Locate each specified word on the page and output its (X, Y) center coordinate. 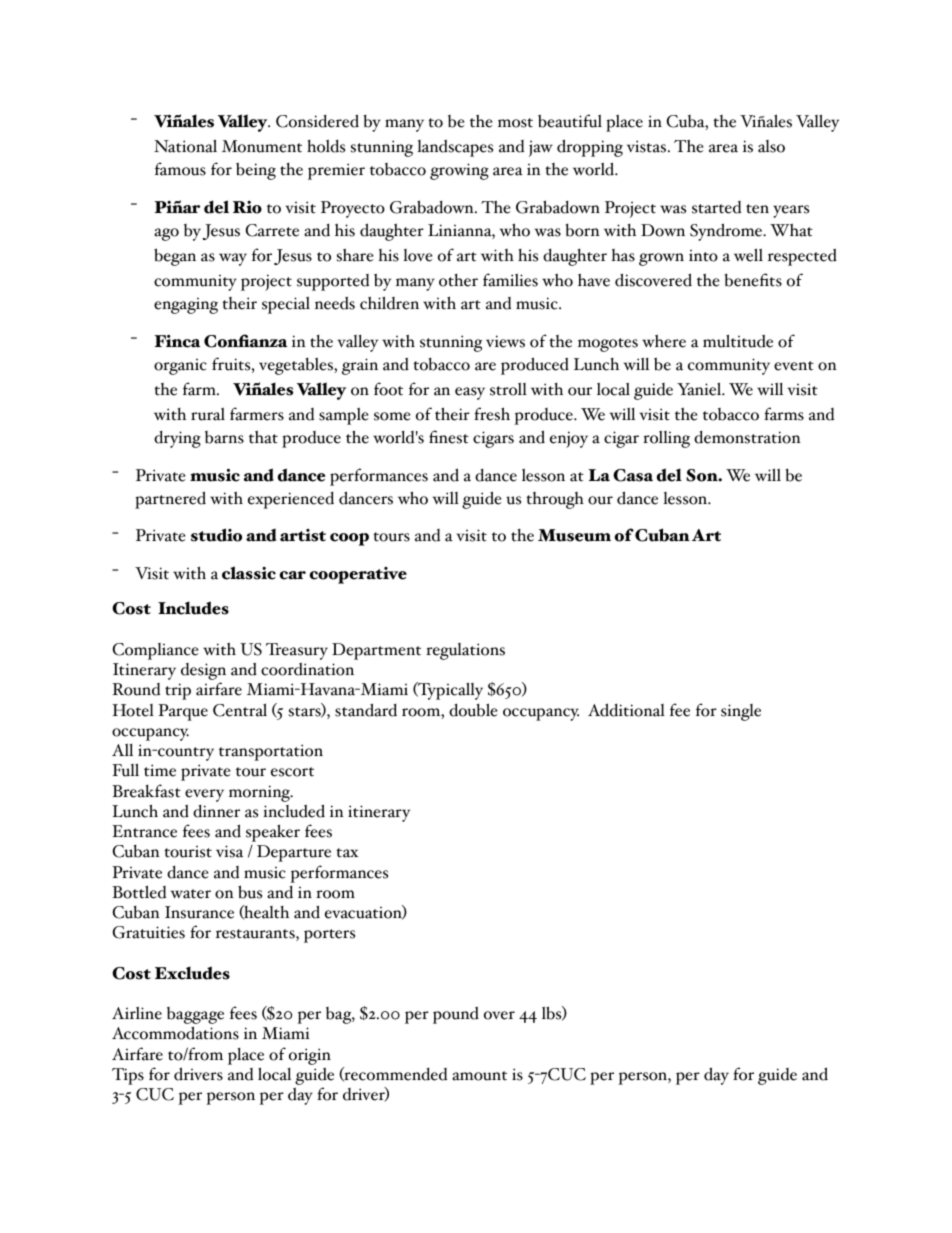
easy (470, 393)
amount (479, 1076)
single (741, 712)
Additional (626, 710)
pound (456, 1015)
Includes (193, 608)
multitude (738, 341)
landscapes (455, 148)
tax (347, 853)
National (185, 146)
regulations (465, 651)
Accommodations (175, 1033)
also (771, 146)
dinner (216, 811)
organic (180, 366)
